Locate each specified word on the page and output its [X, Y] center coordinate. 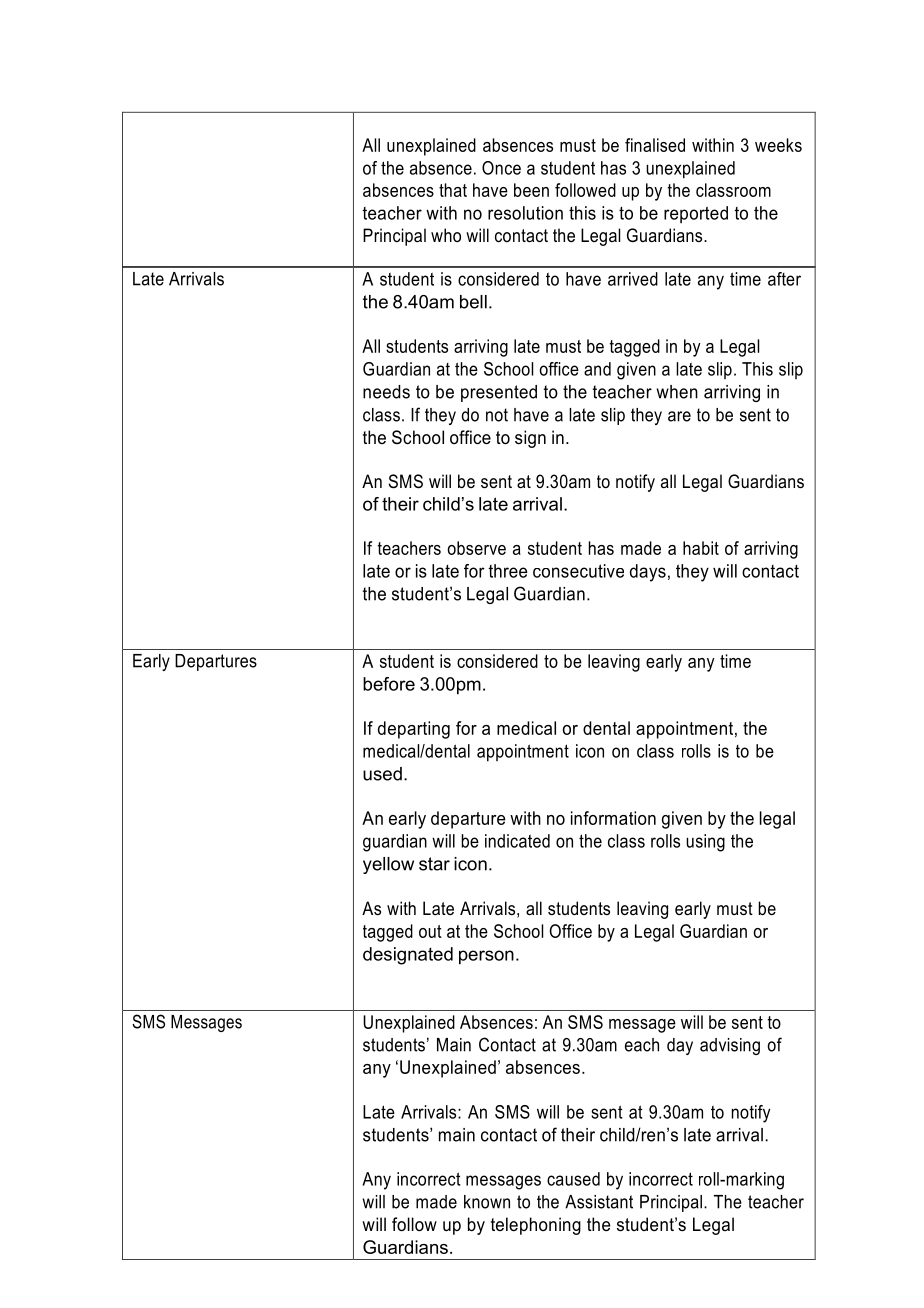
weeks [778, 145]
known [487, 1202]
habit [701, 548]
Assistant [599, 1202]
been [531, 190]
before [389, 684]
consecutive [578, 571]
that [453, 190]
